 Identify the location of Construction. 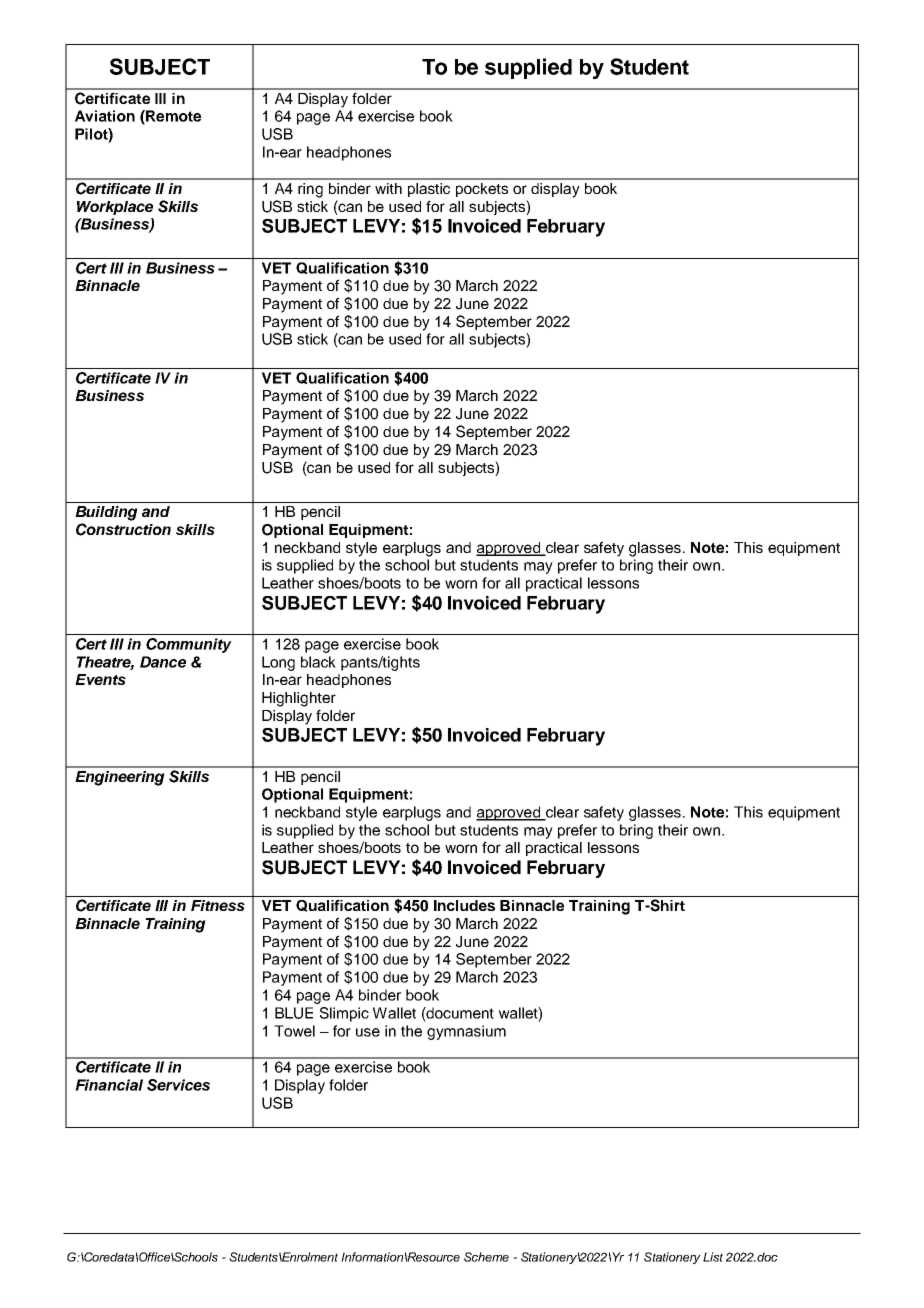
(123, 529).
